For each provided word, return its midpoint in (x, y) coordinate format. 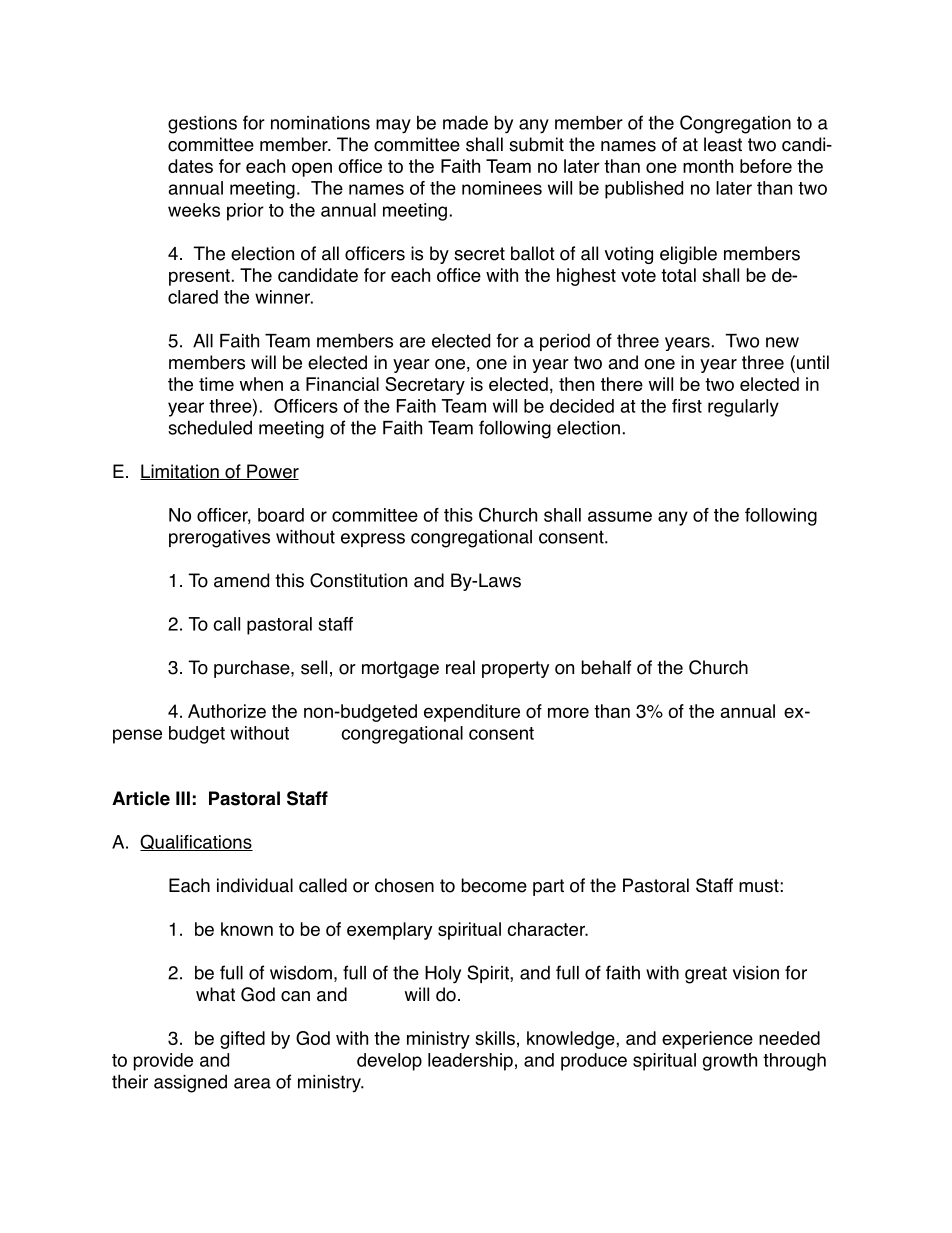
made (465, 123)
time (216, 384)
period (565, 342)
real (460, 667)
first (687, 406)
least (723, 144)
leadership (470, 1062)
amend (241, 580)
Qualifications (196, 842)
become (494, 885)
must (759, 886)
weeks (194, 210)
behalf (606, 667)
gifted (242, 1040)
